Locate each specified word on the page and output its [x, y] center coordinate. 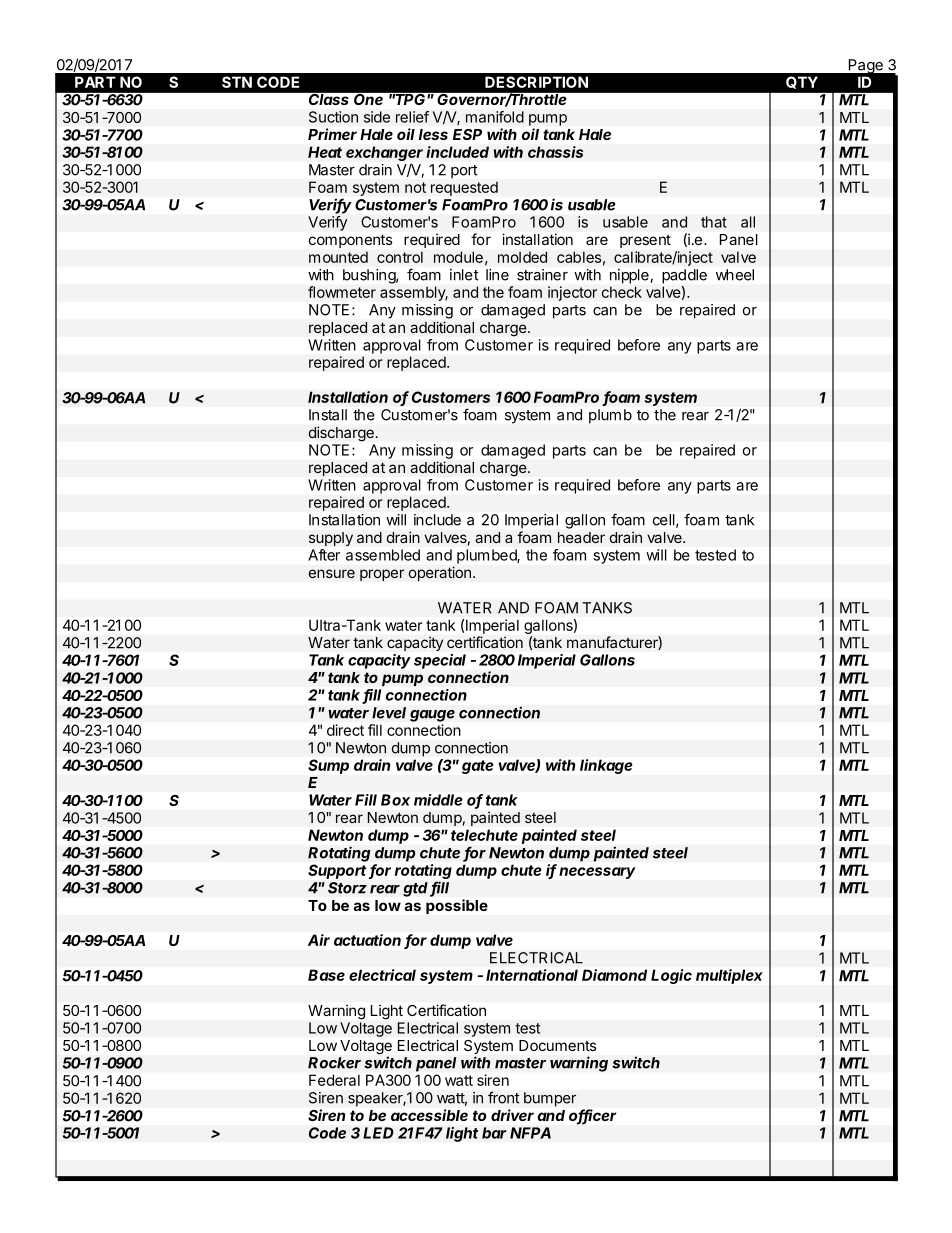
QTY [802, 82]
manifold [495, 117]
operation [439, 573]
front [504, 1097]
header [581, 537]
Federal [334, 1080]
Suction [333, 117]
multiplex [729, 976]
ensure [332, 573]
